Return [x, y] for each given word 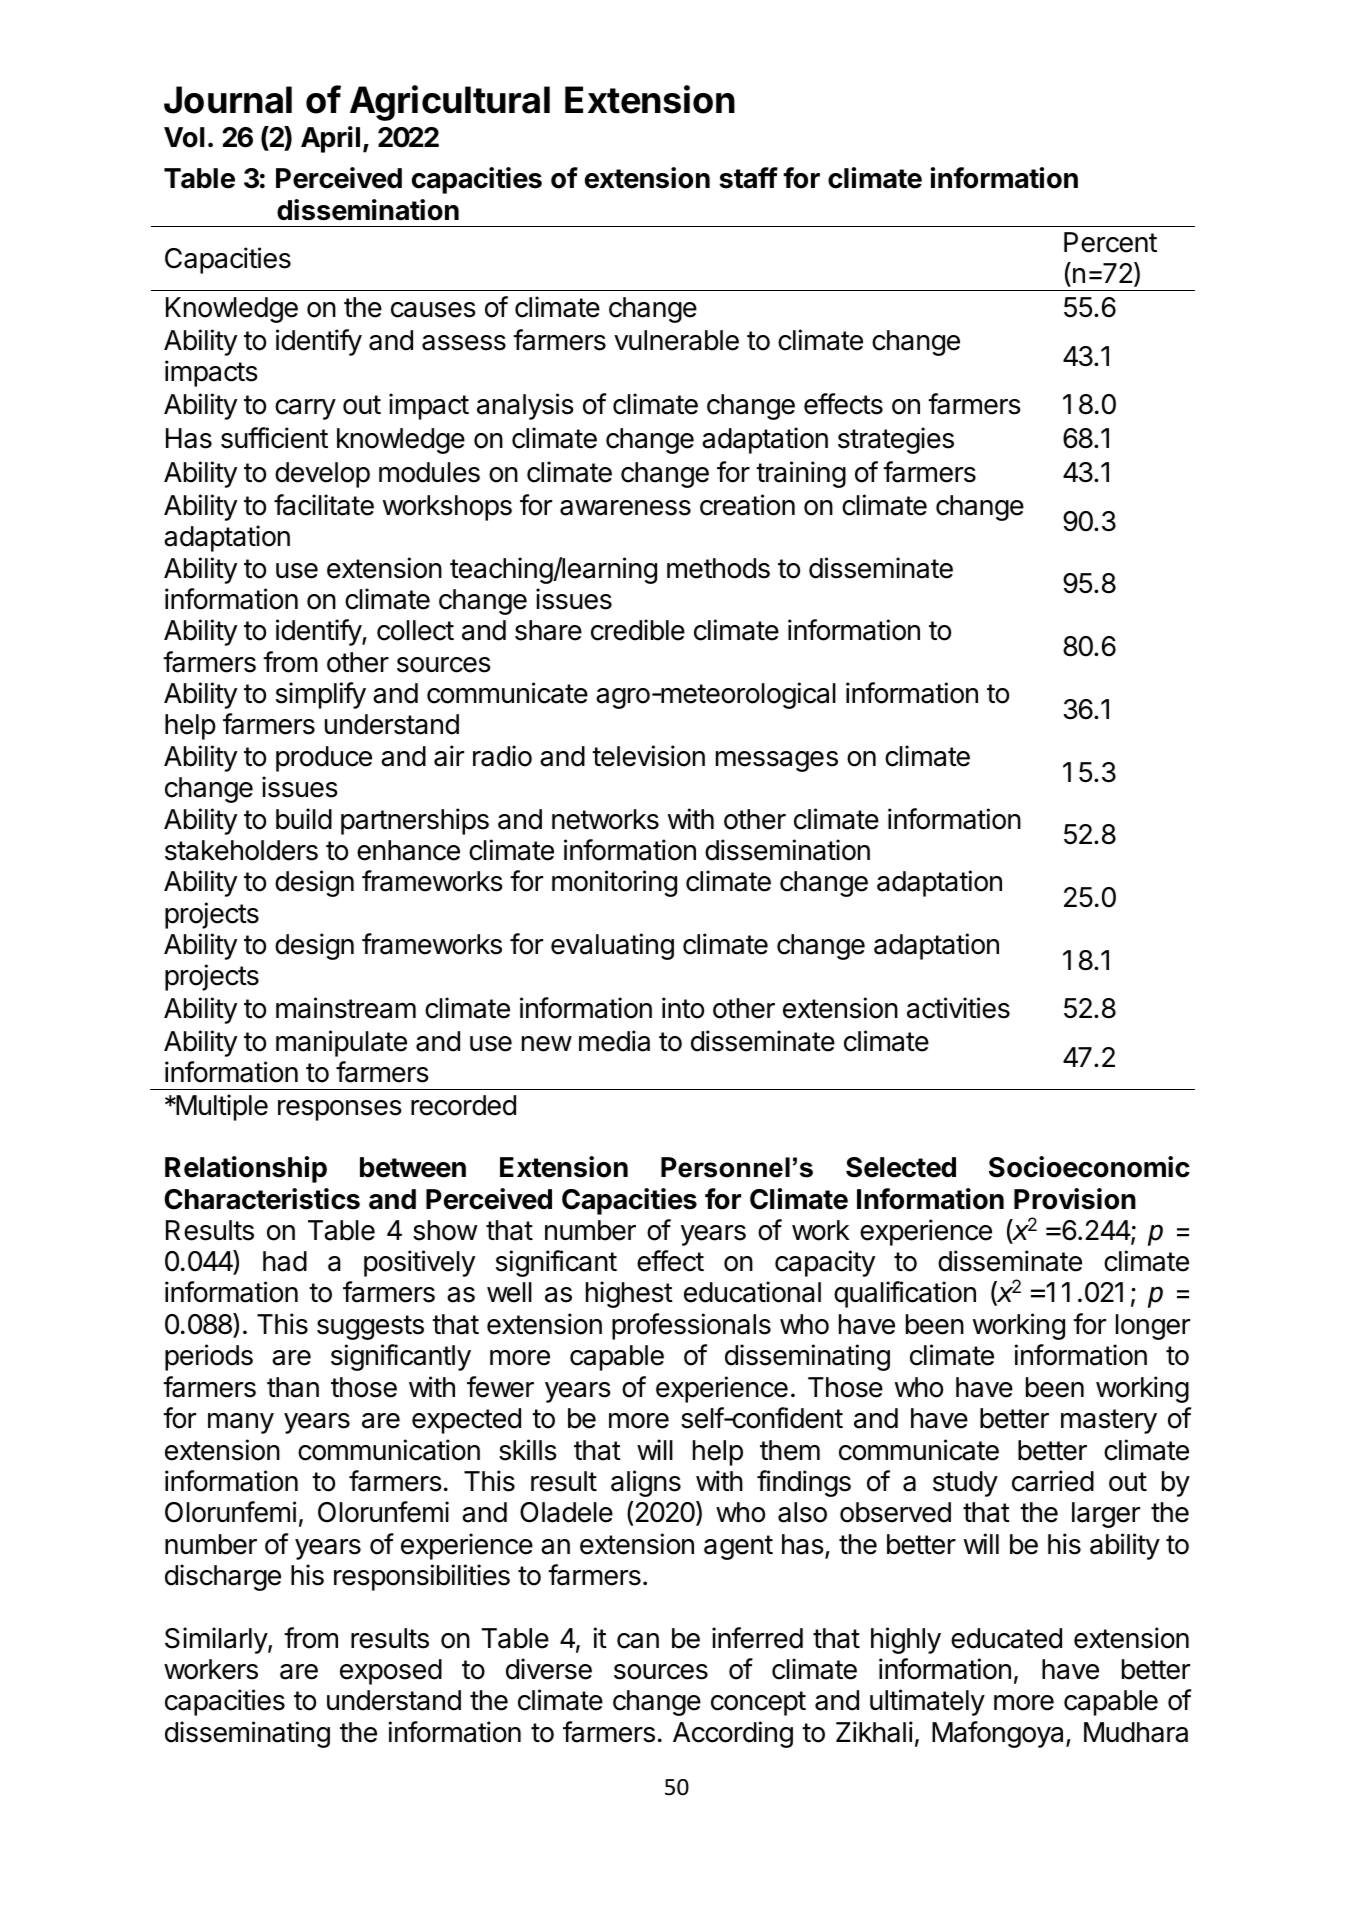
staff [748, 178]
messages [777, 761]
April [330, 139]
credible [638, 630]
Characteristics [262, 1199]
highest [629, 1294]
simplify [321, 695]
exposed [391, 1672]
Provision [1075, 1199]
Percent [1110, 242]
